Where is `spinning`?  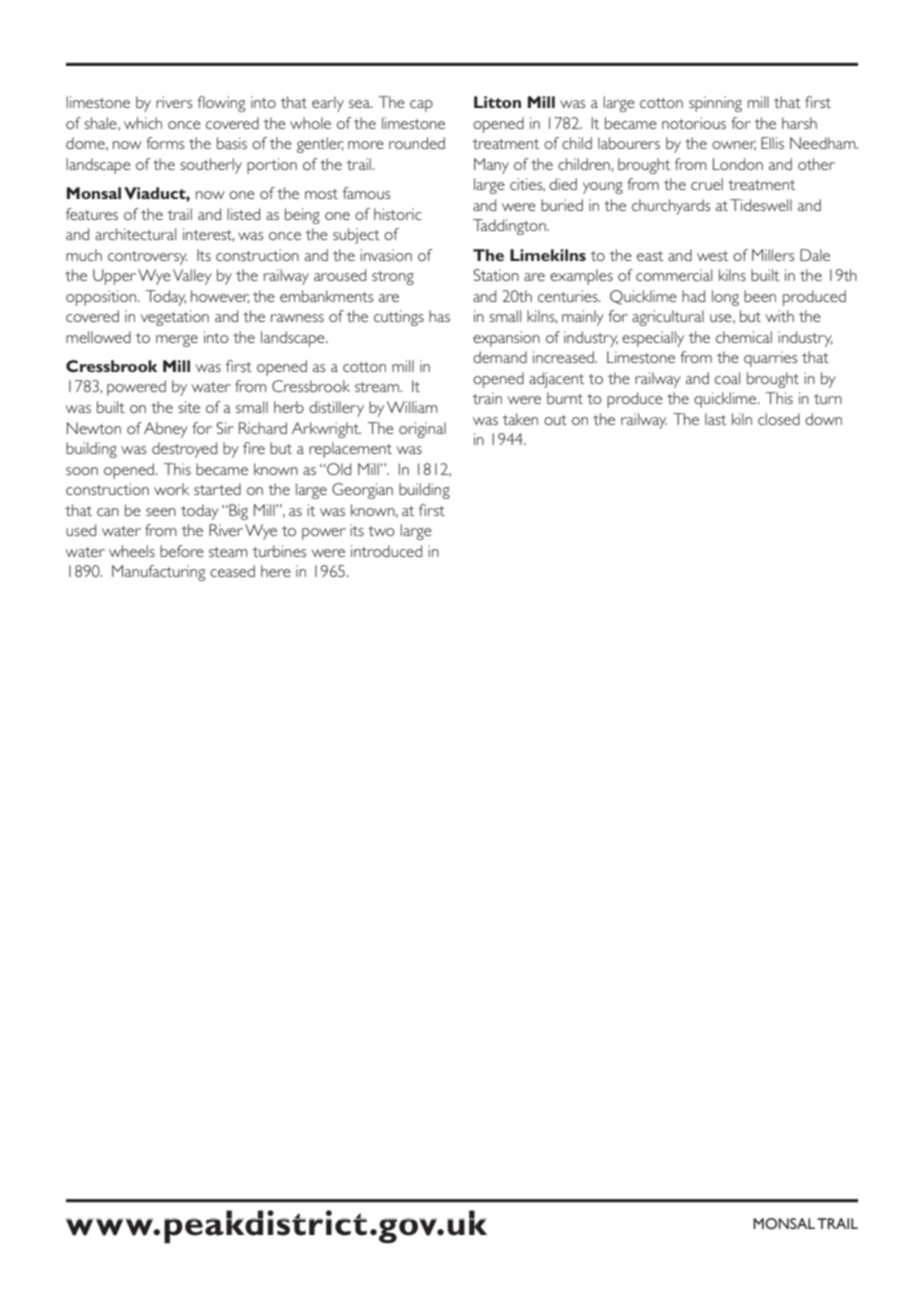
spinning is located at coordinates (715, 104).
